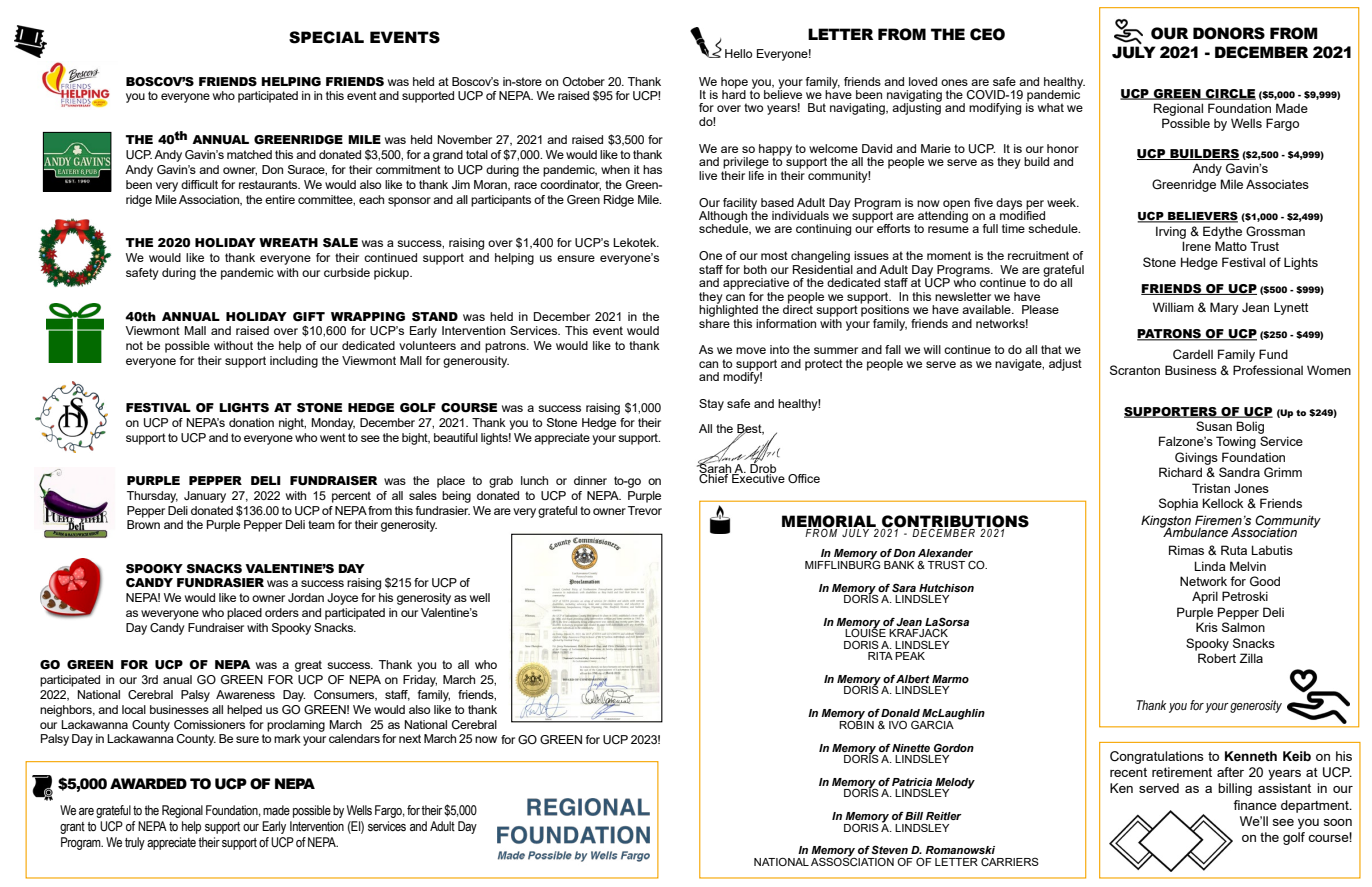 The height and width of the screenshot is (887, 1372). I want to click on Executive, so click(757, 477).
